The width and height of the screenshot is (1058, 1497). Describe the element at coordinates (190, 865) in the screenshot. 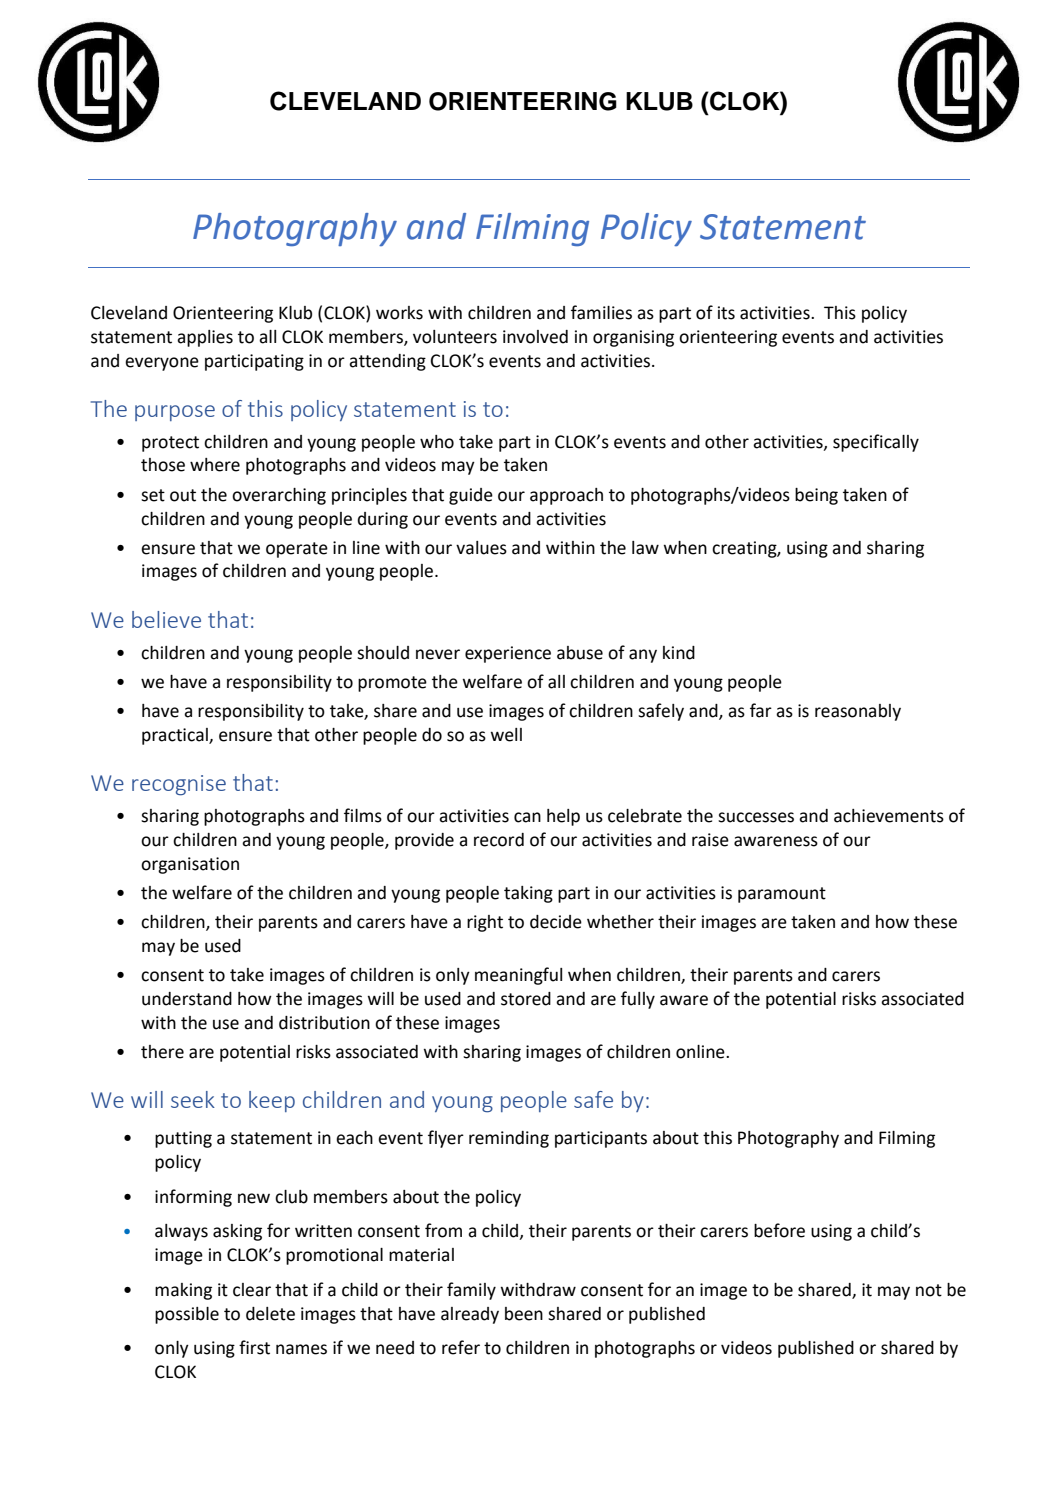

I see `organisation` at that location.
